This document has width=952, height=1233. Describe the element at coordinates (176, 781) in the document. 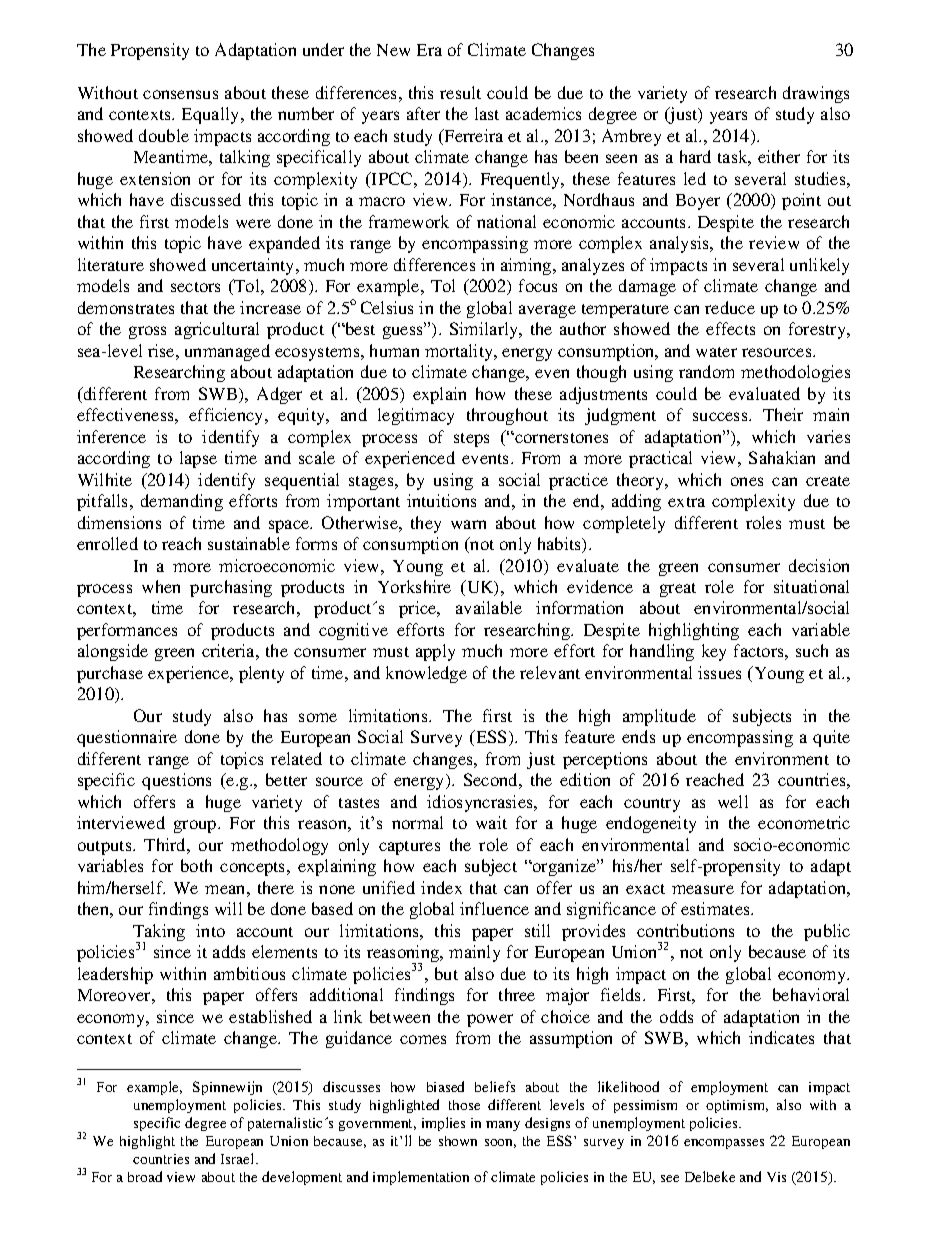

I see `questions` at that location.
